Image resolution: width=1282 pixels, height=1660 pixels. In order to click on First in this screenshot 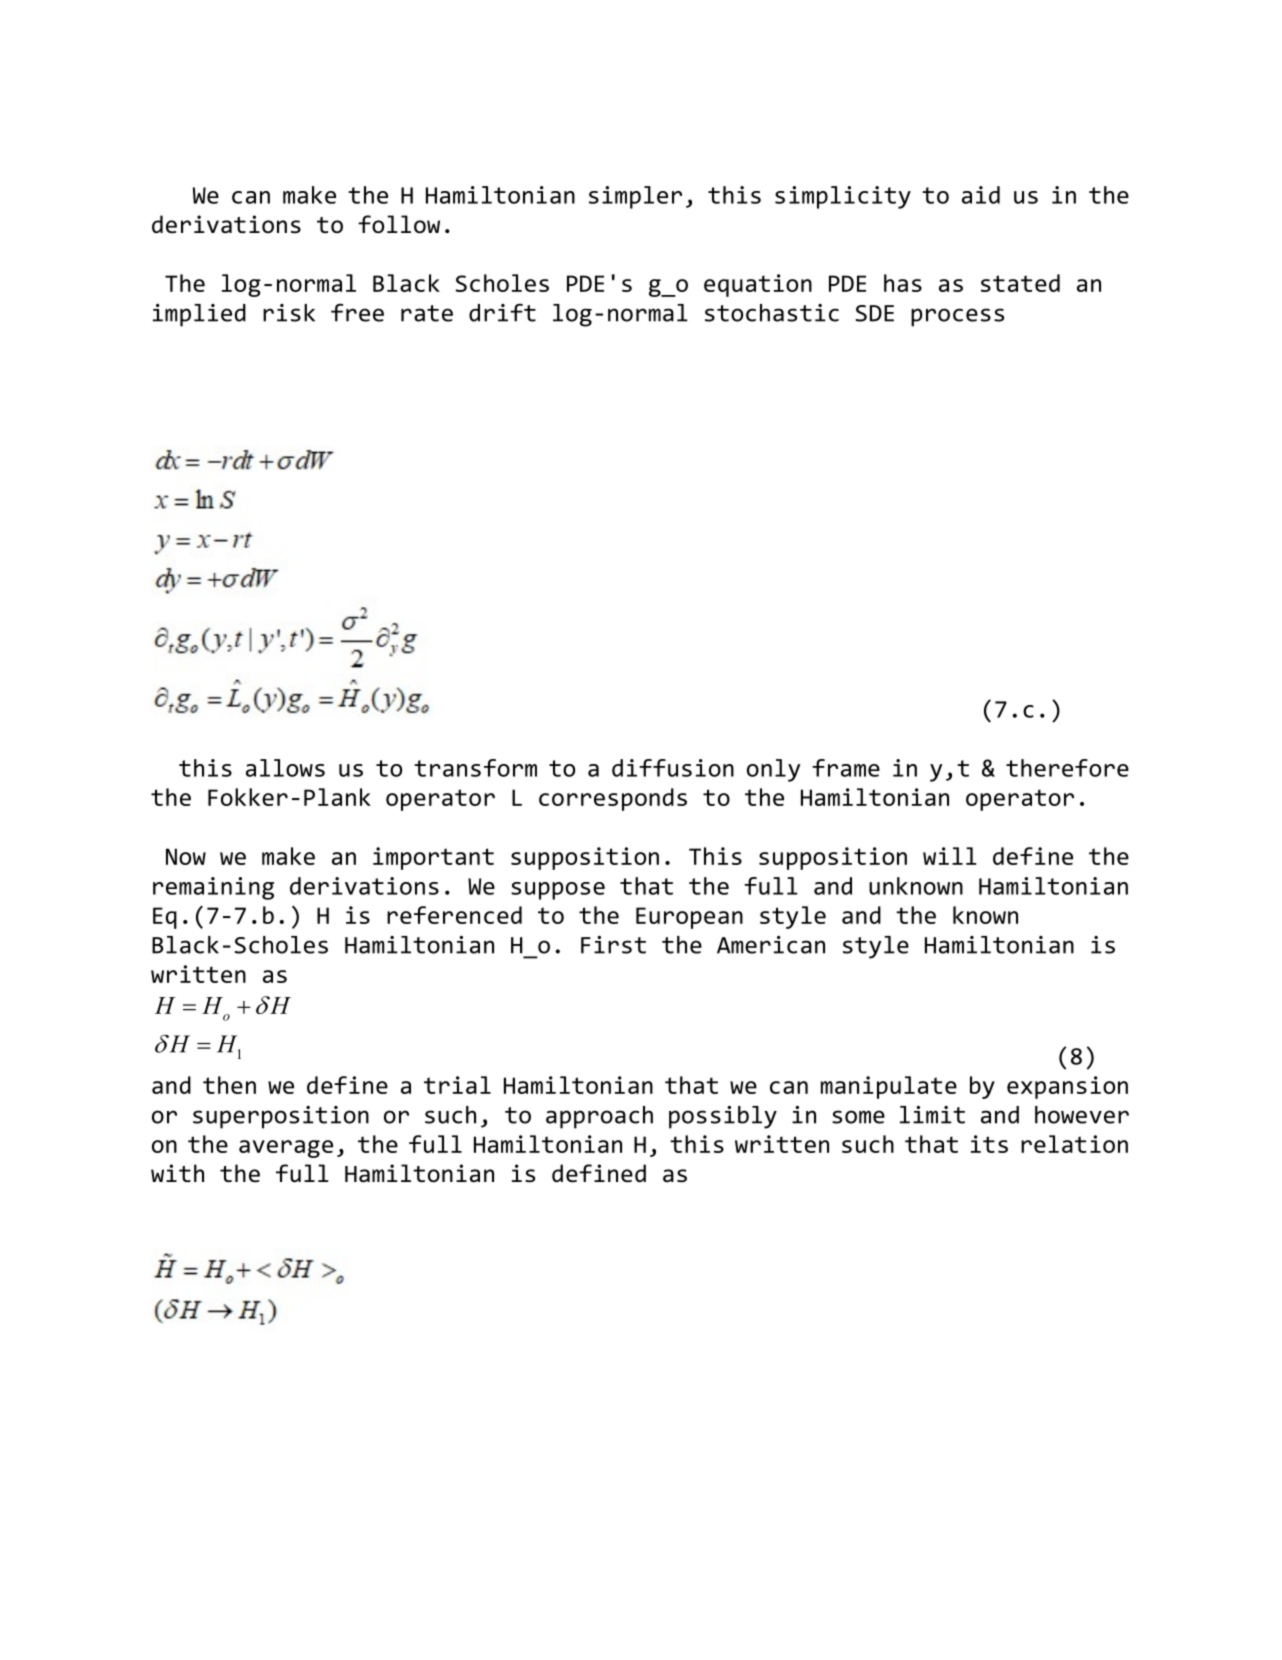, I will do `click(613, 945)`.
